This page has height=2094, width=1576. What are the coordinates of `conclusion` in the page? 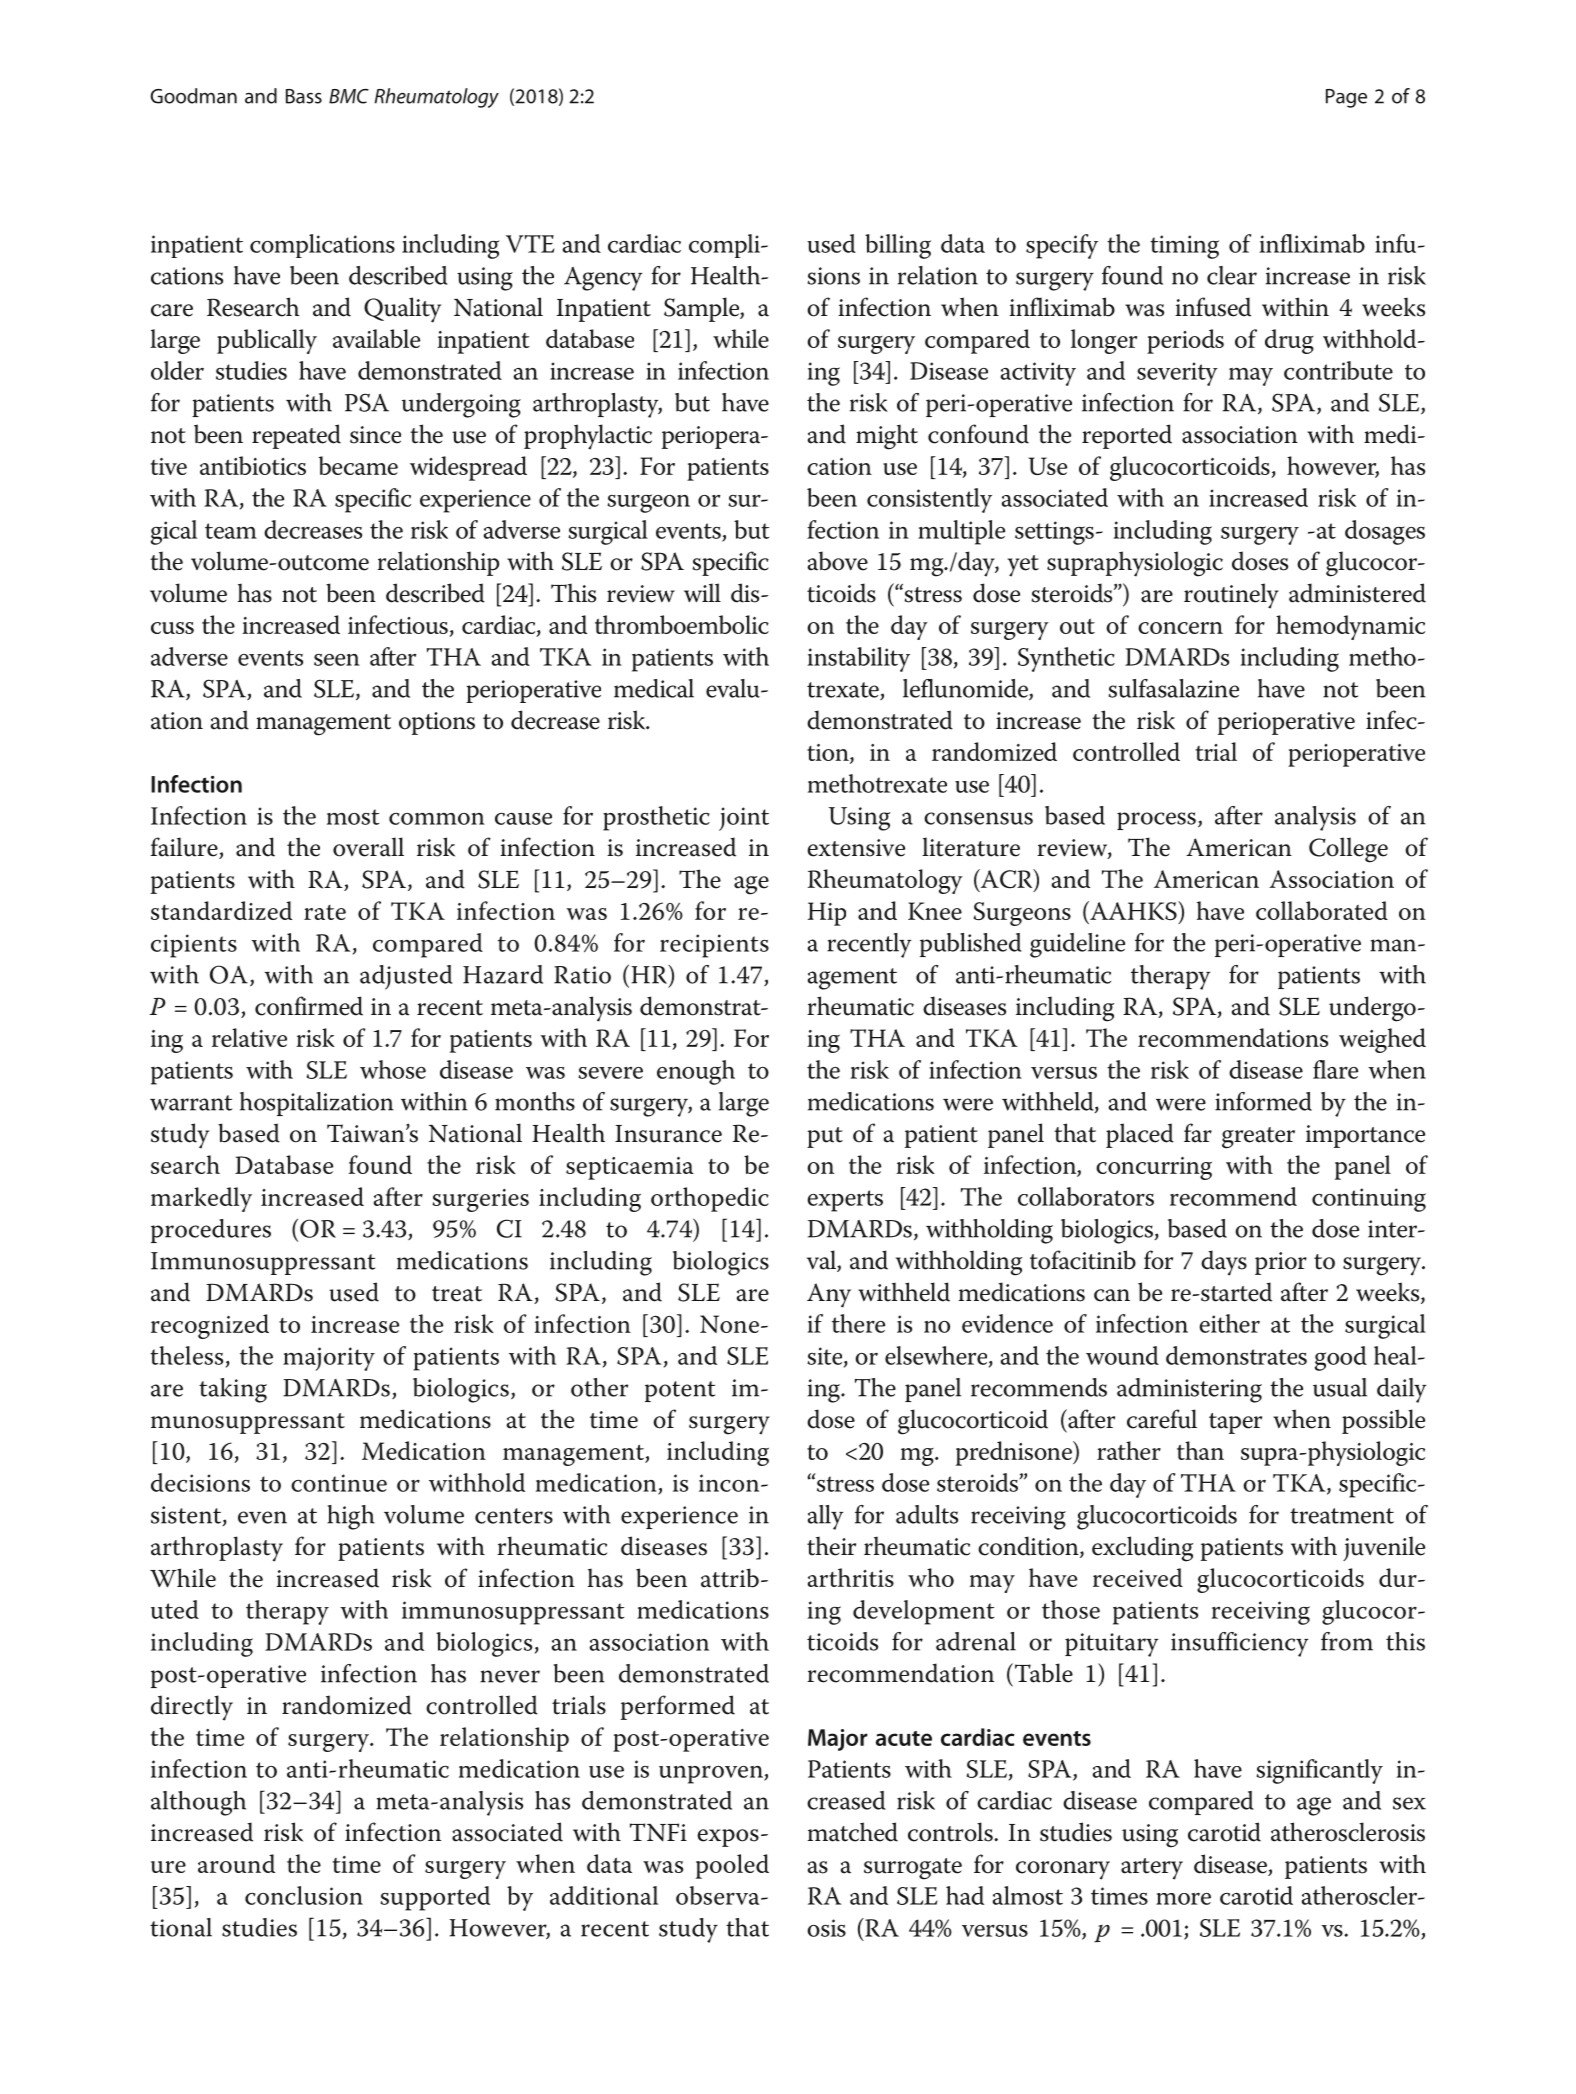 It's located at (304, 1895).
